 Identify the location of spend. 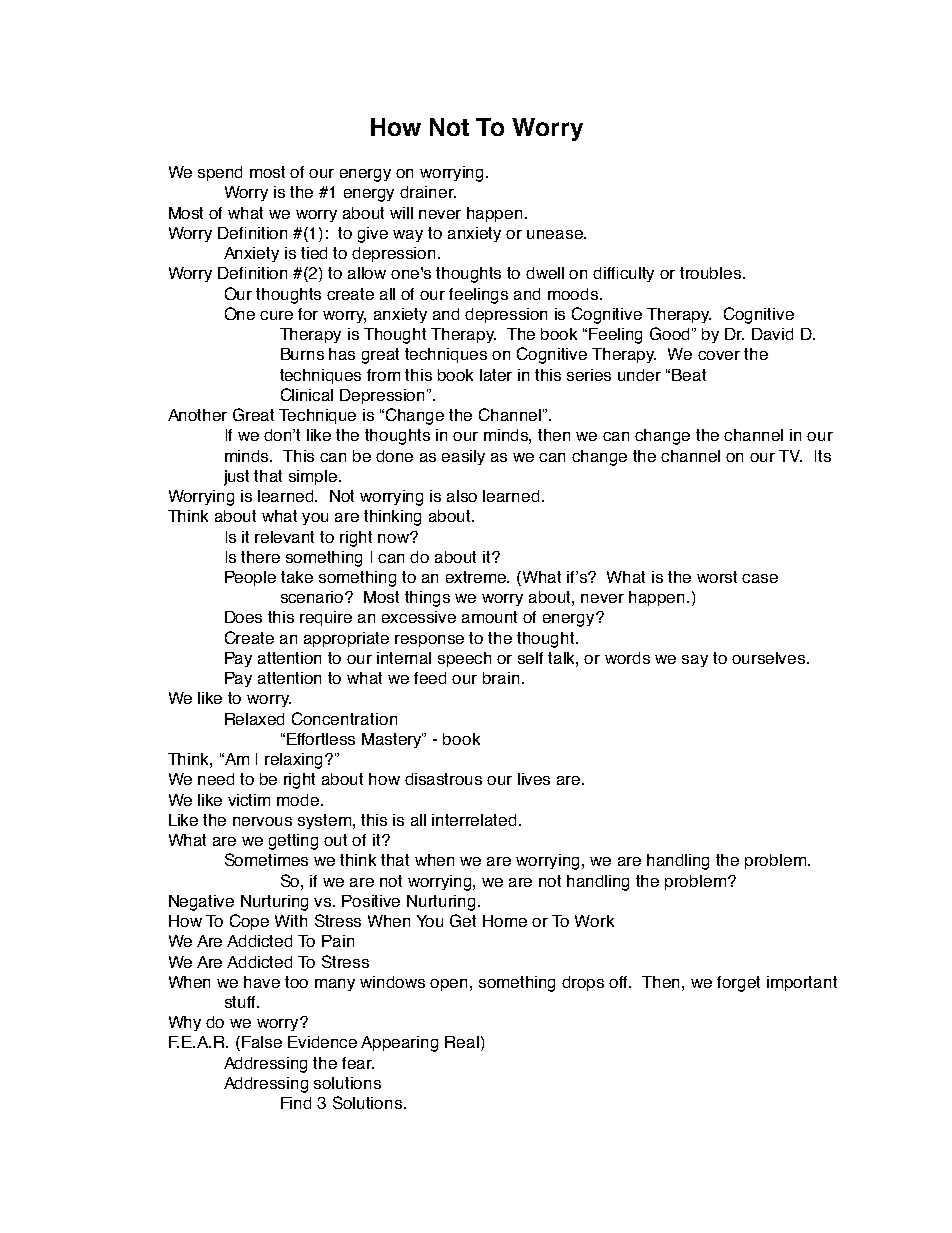
(220, 173).
